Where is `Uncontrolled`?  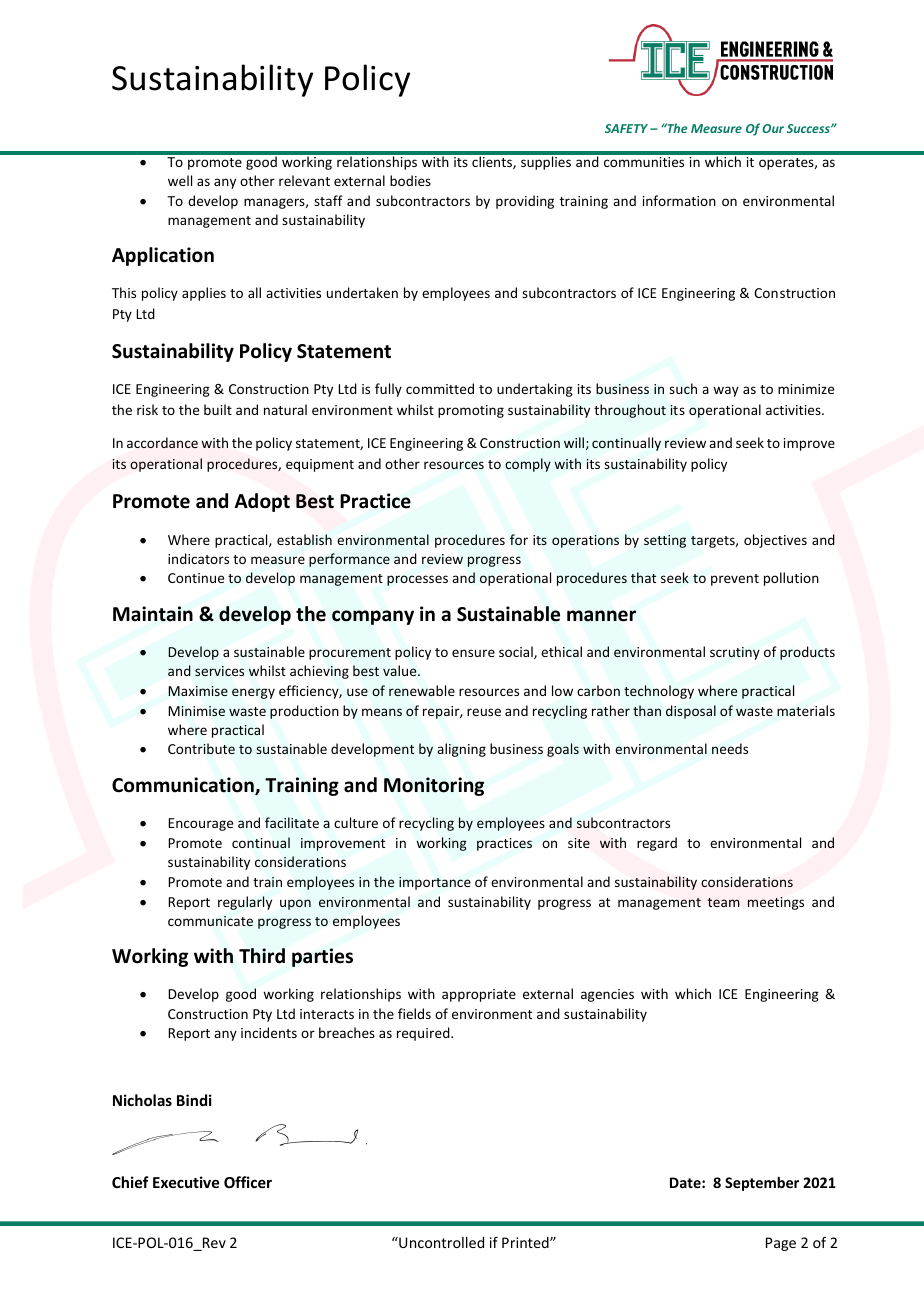 Uncontrolled is located at coordinates (440, 1242).
